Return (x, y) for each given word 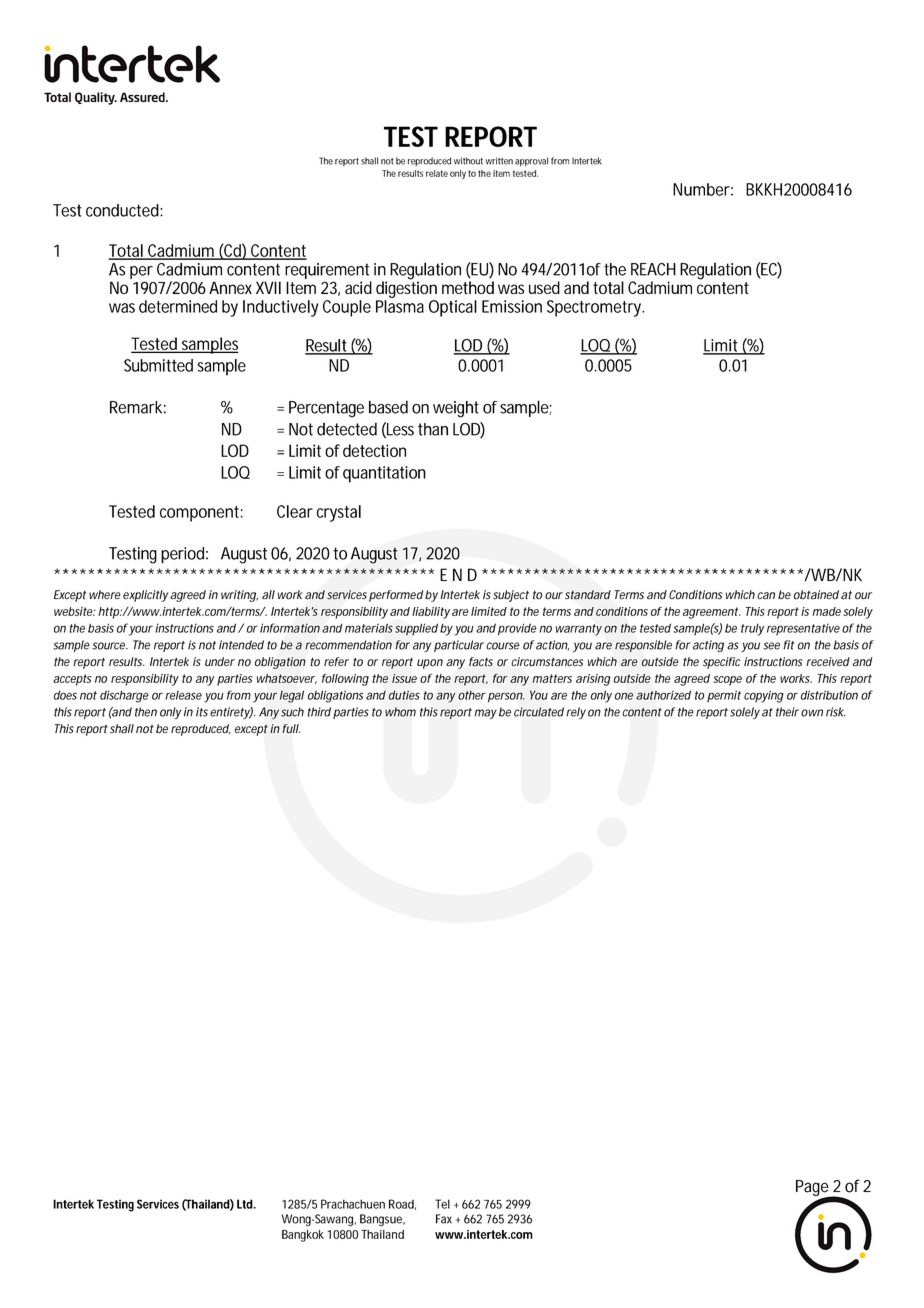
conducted (122, 210)
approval (531, 161)
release (183, 695)
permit (724, 696)
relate (437, 173)
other (472, 695)
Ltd (245, 1204)
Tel (442, 1204)
